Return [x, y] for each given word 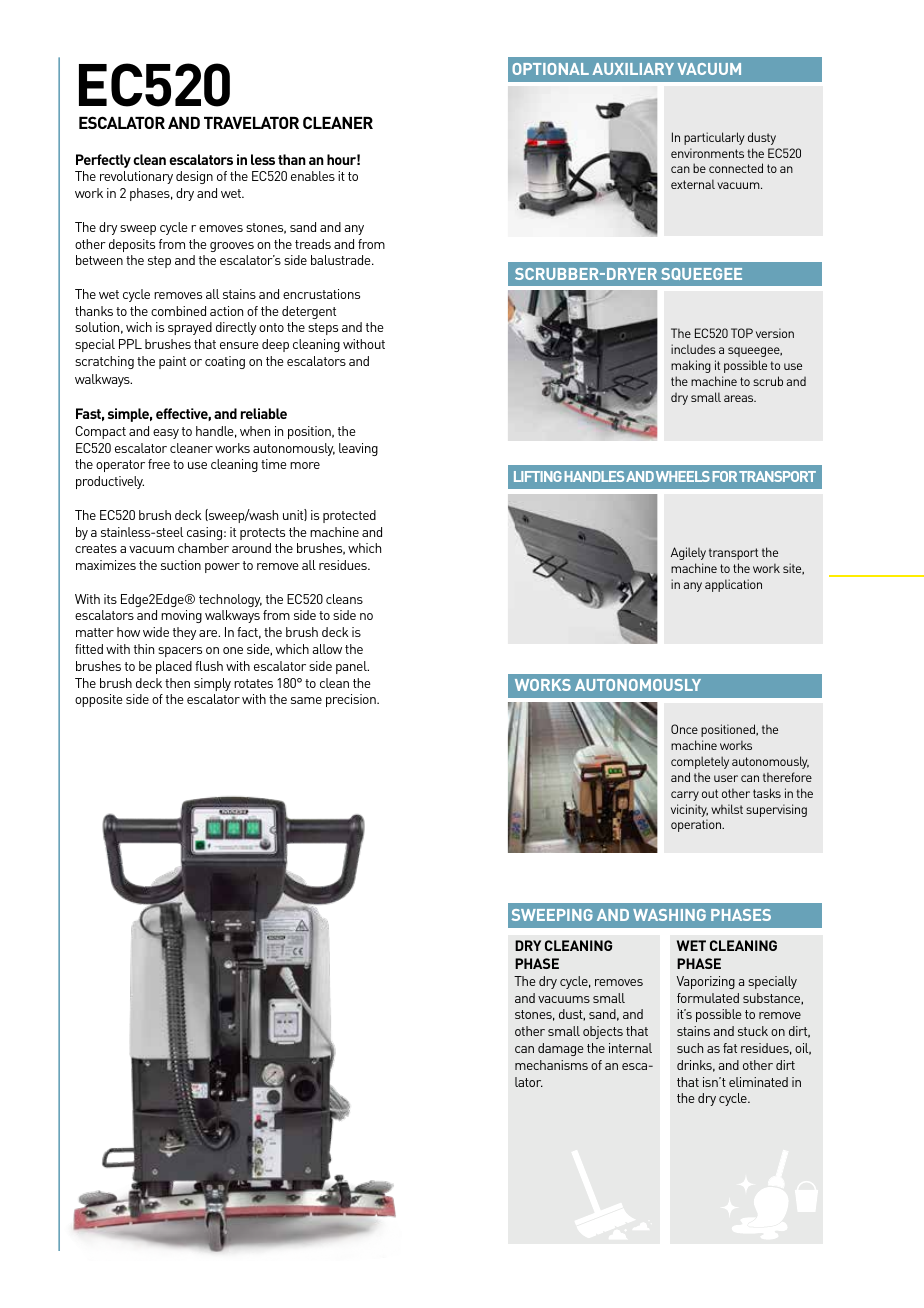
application [733, 585]
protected [349, 516]
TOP [742, 333]
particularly [714, 138]
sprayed [190, 328]
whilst [727, 809]
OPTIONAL [550, 69]
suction [181, 565]
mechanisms [551, 1065]
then [177, 683]
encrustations [321, 294]
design [194, 177]
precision [352, 700]
